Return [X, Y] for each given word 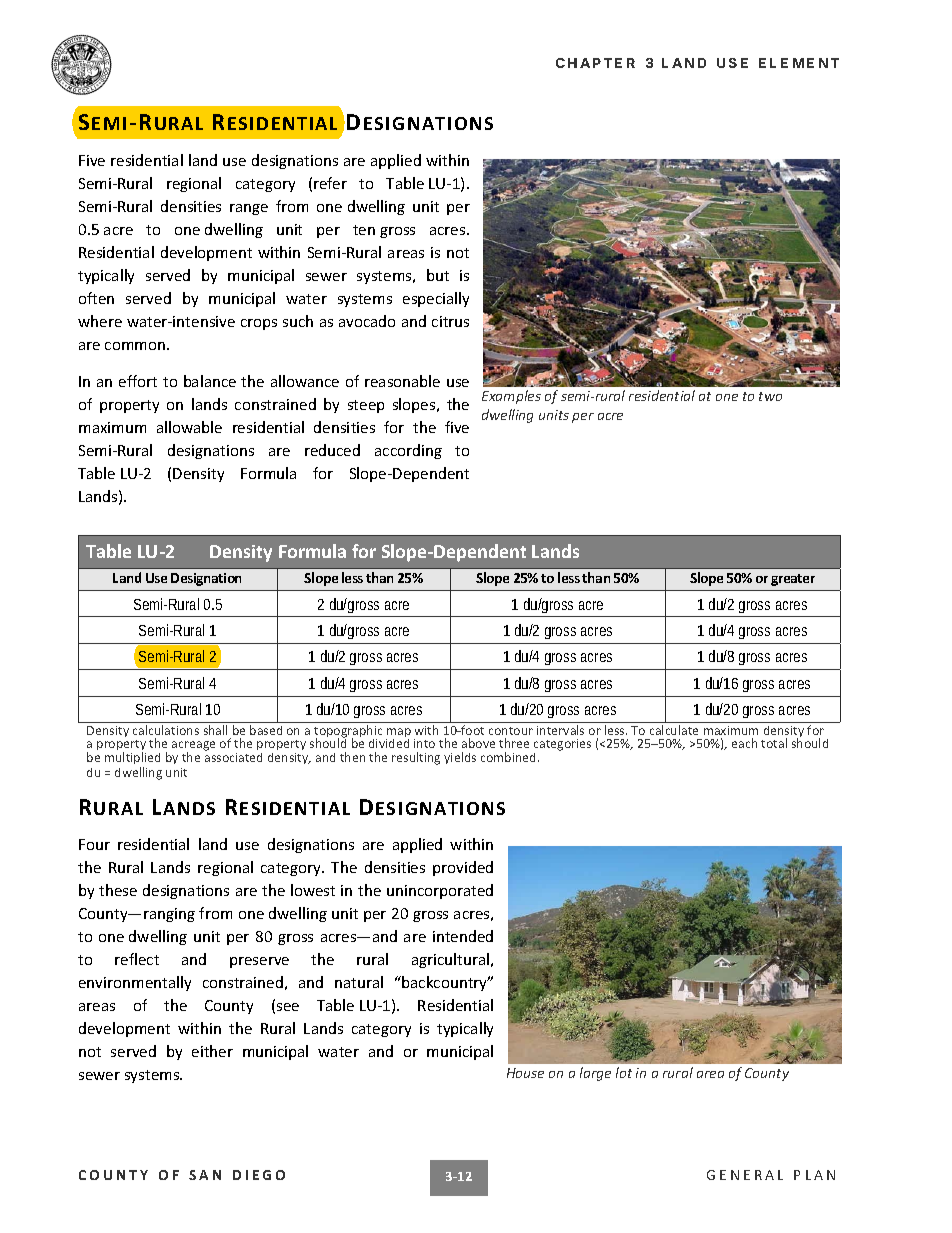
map [398, 734]
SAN [205, 1175]
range [249, 209]
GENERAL [745, 1175]
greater [793, 580]
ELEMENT [799, 63]
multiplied [132, 758]
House [525, 1073]
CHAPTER [595, 63]
